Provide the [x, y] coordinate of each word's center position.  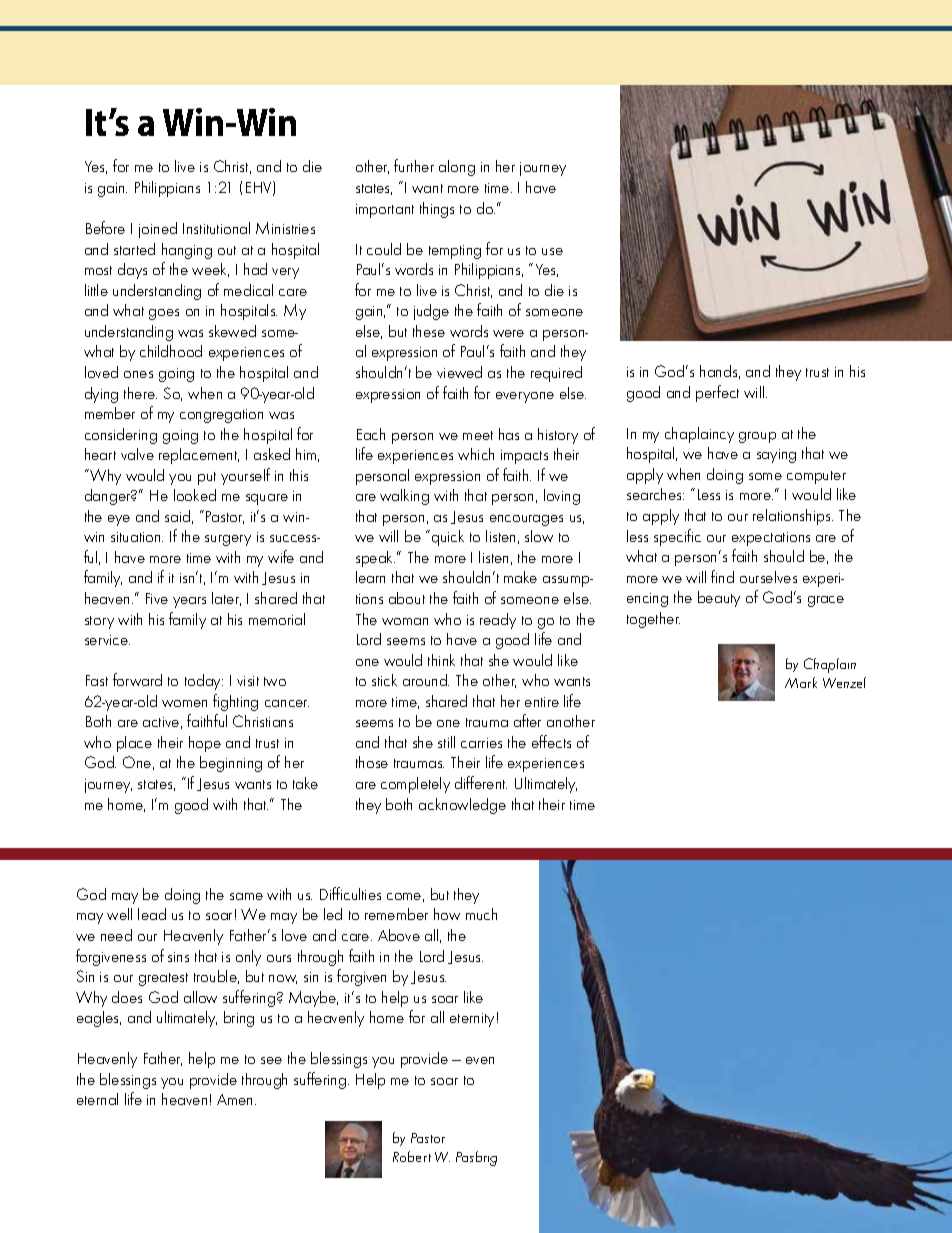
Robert [412, 1156]
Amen [236, 1099]
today [204, 682]
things [437, 210]
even [480, 1060]
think [441, 660]
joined [158, 230]
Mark [801, 682]
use [552, 251]
